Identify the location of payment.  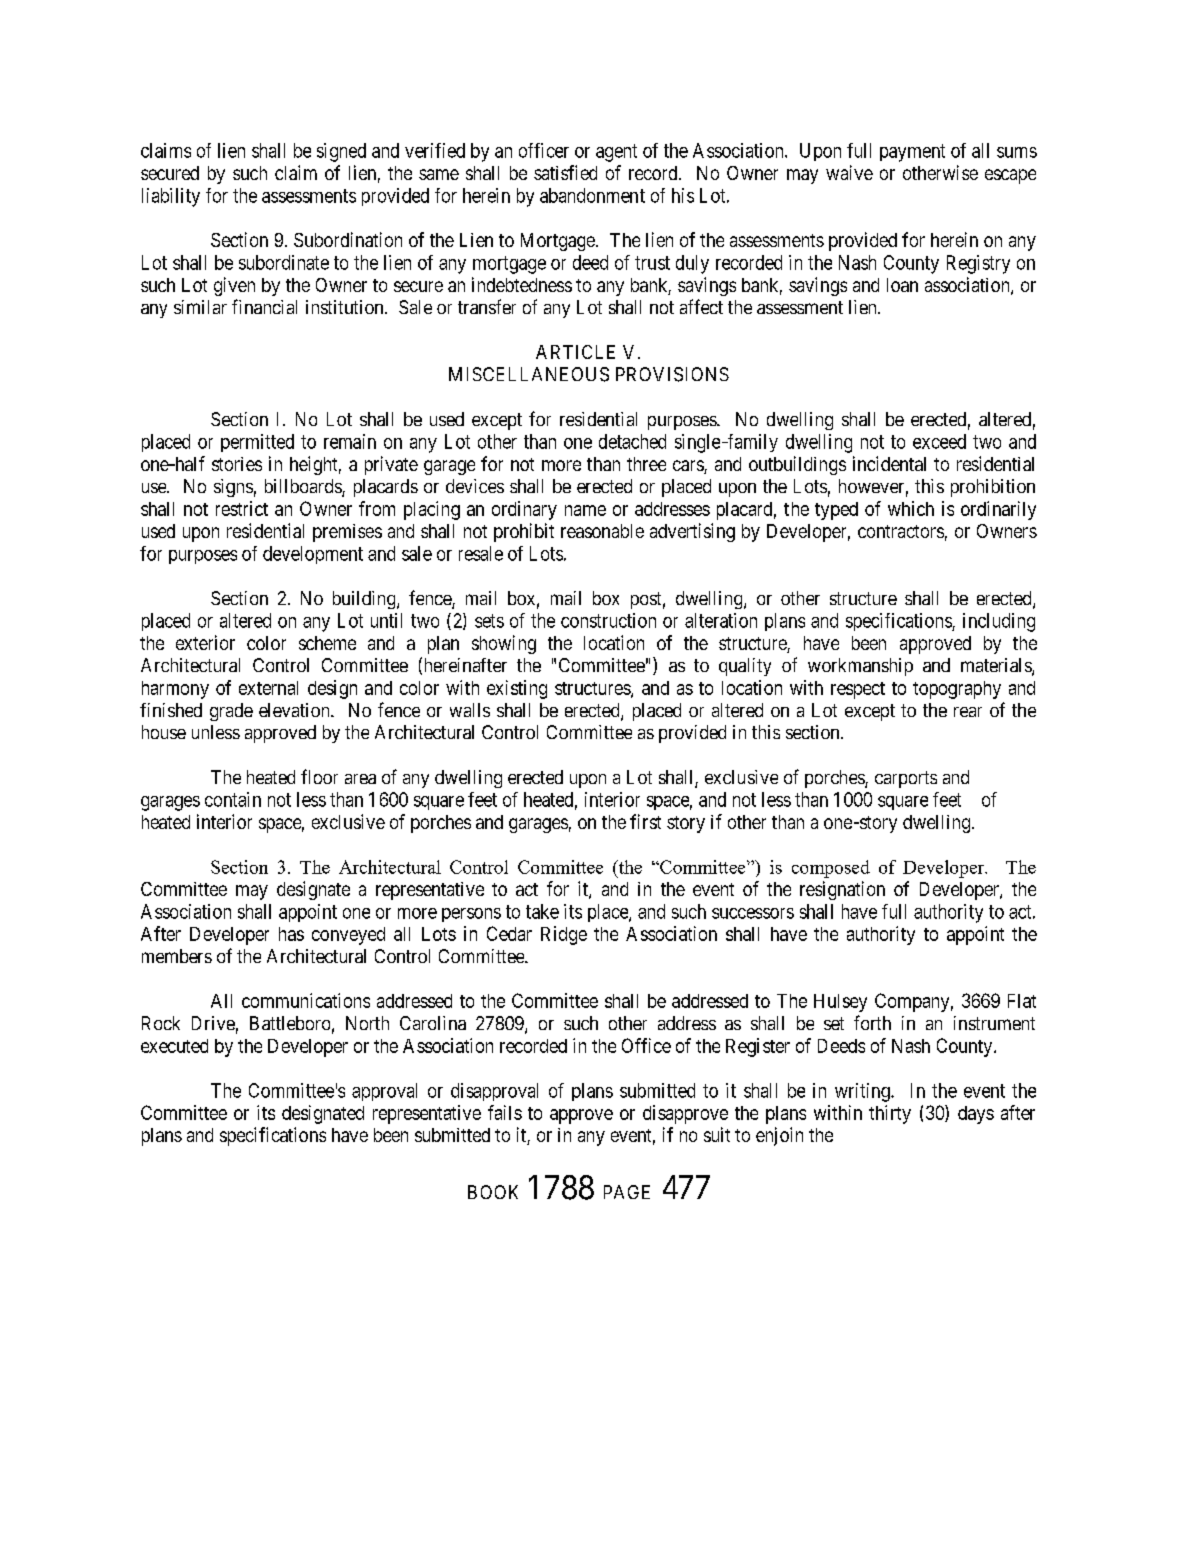
(912, 153).
